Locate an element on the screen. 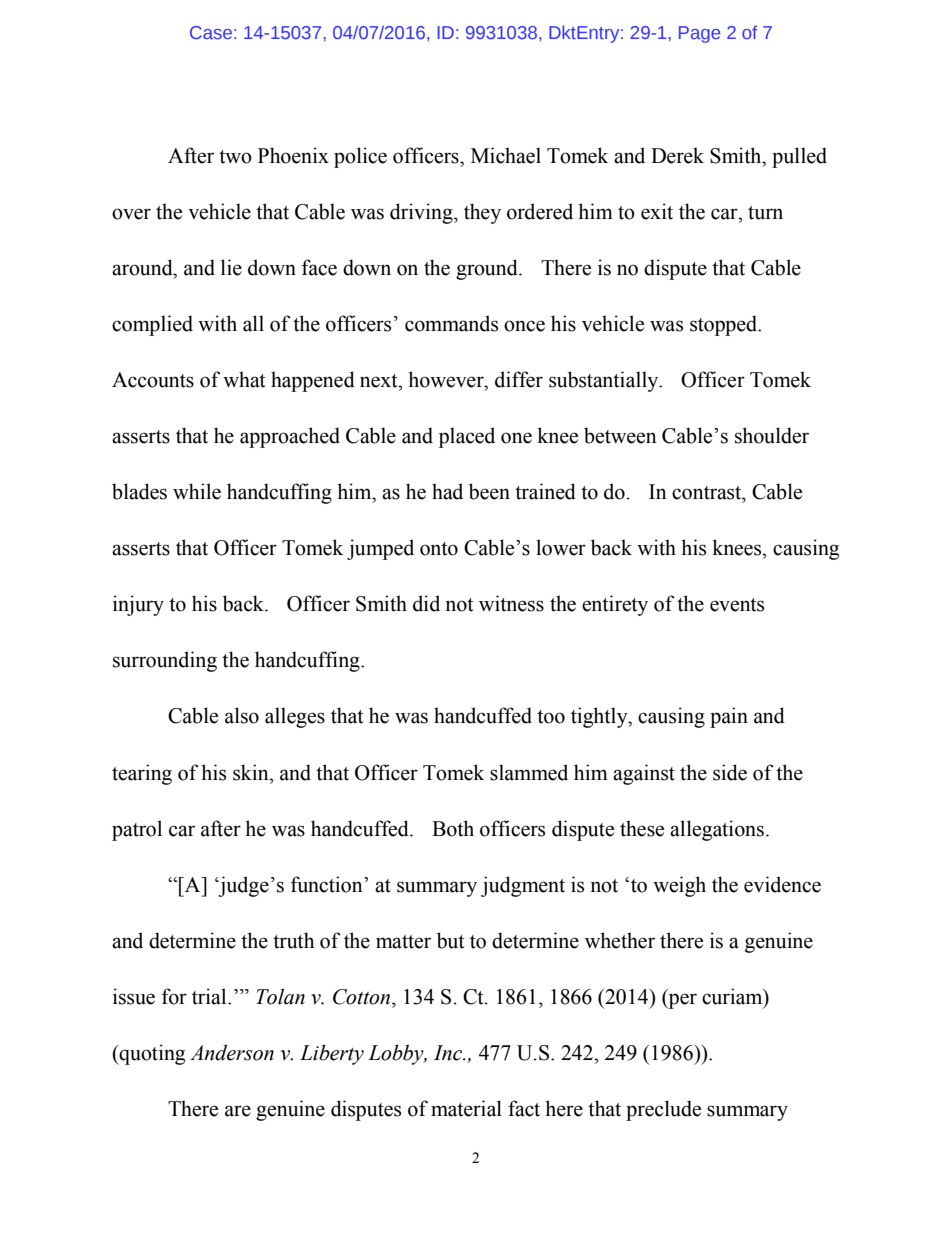 The height and width of the screenshot is (1233, 952). Michael is located at coordinates (506, 155).
